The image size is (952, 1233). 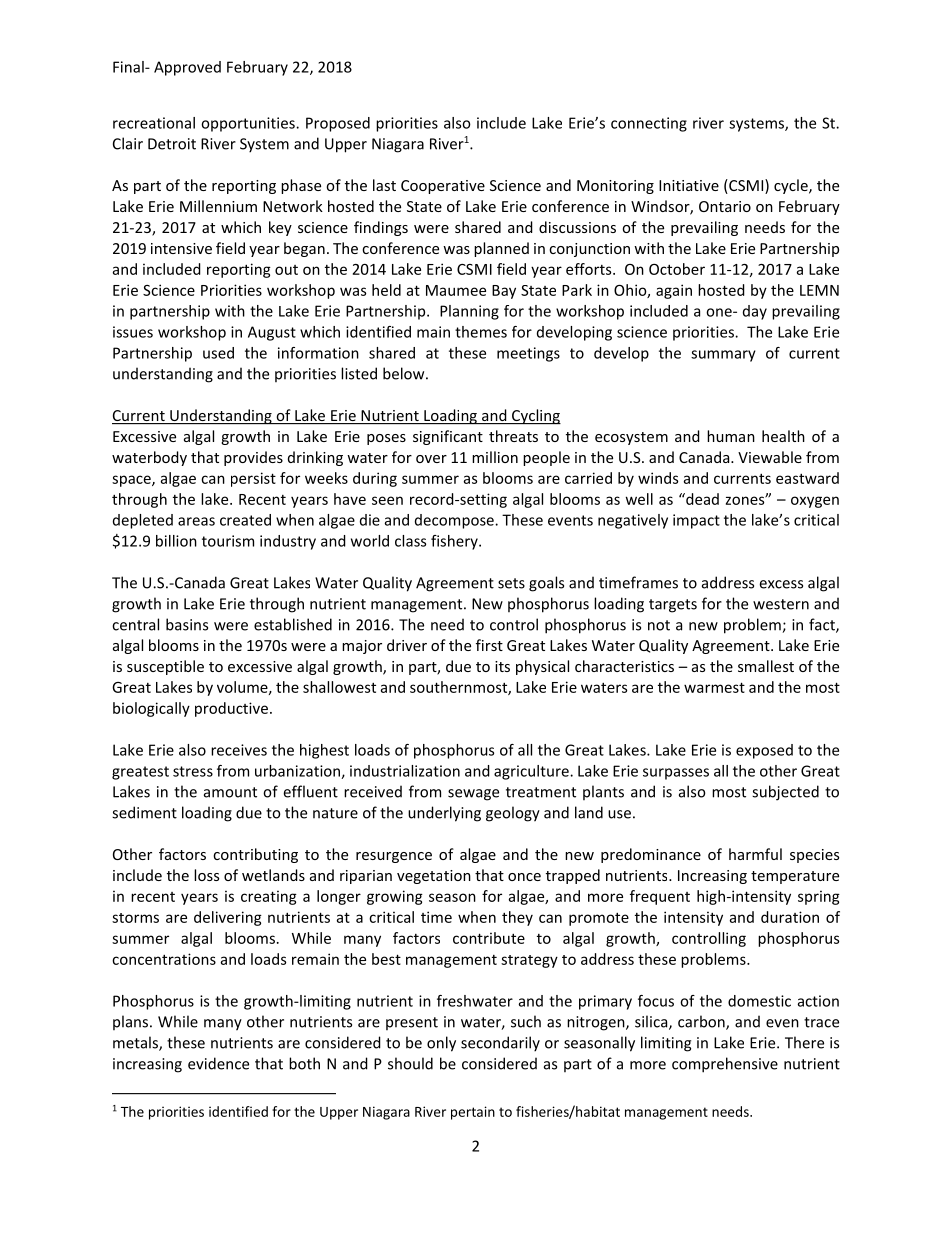 I want to click on Cooperative, so click(x=443, y=187).
